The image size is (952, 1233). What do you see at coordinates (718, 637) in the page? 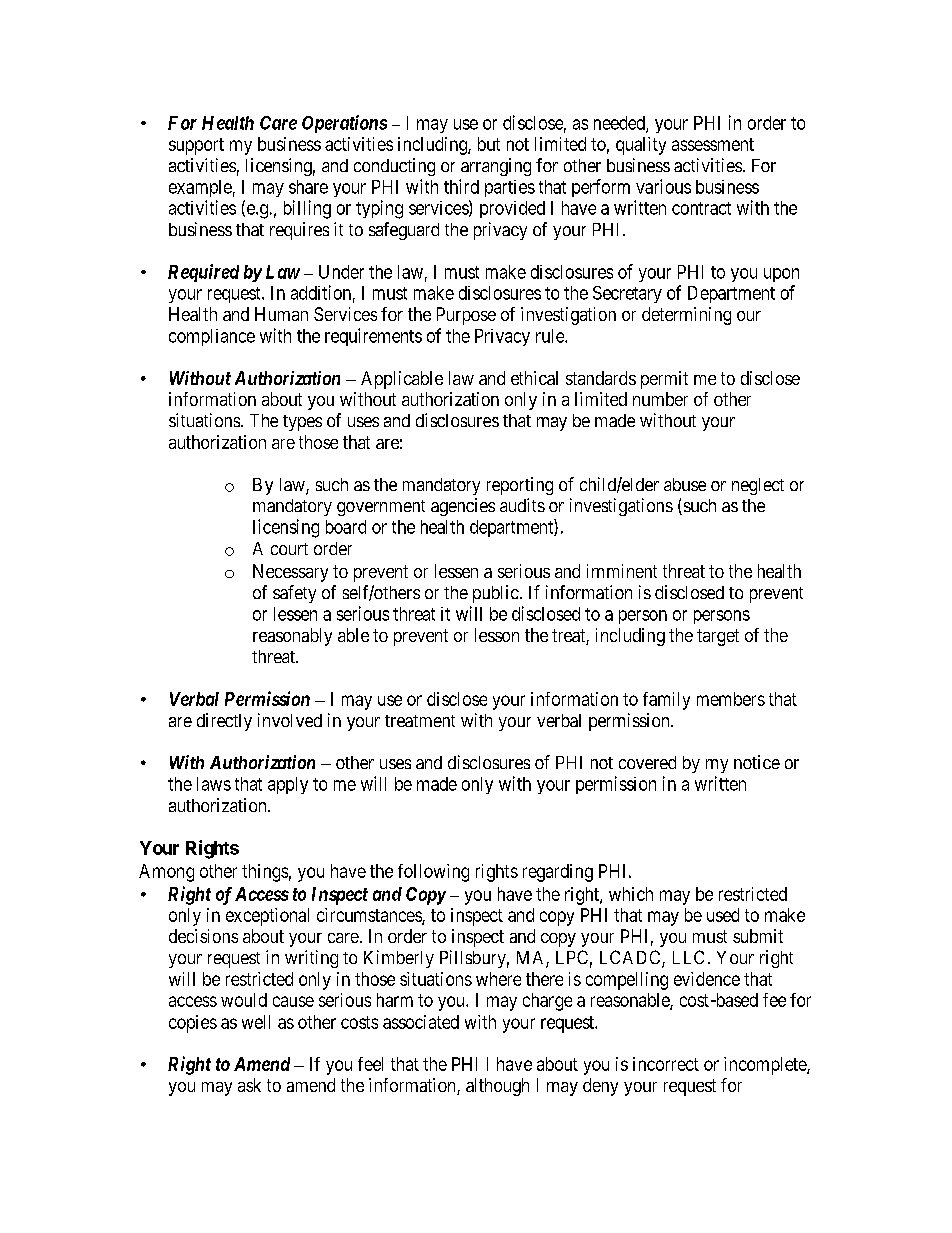
I see `target` at bounding box center [718, 637].
